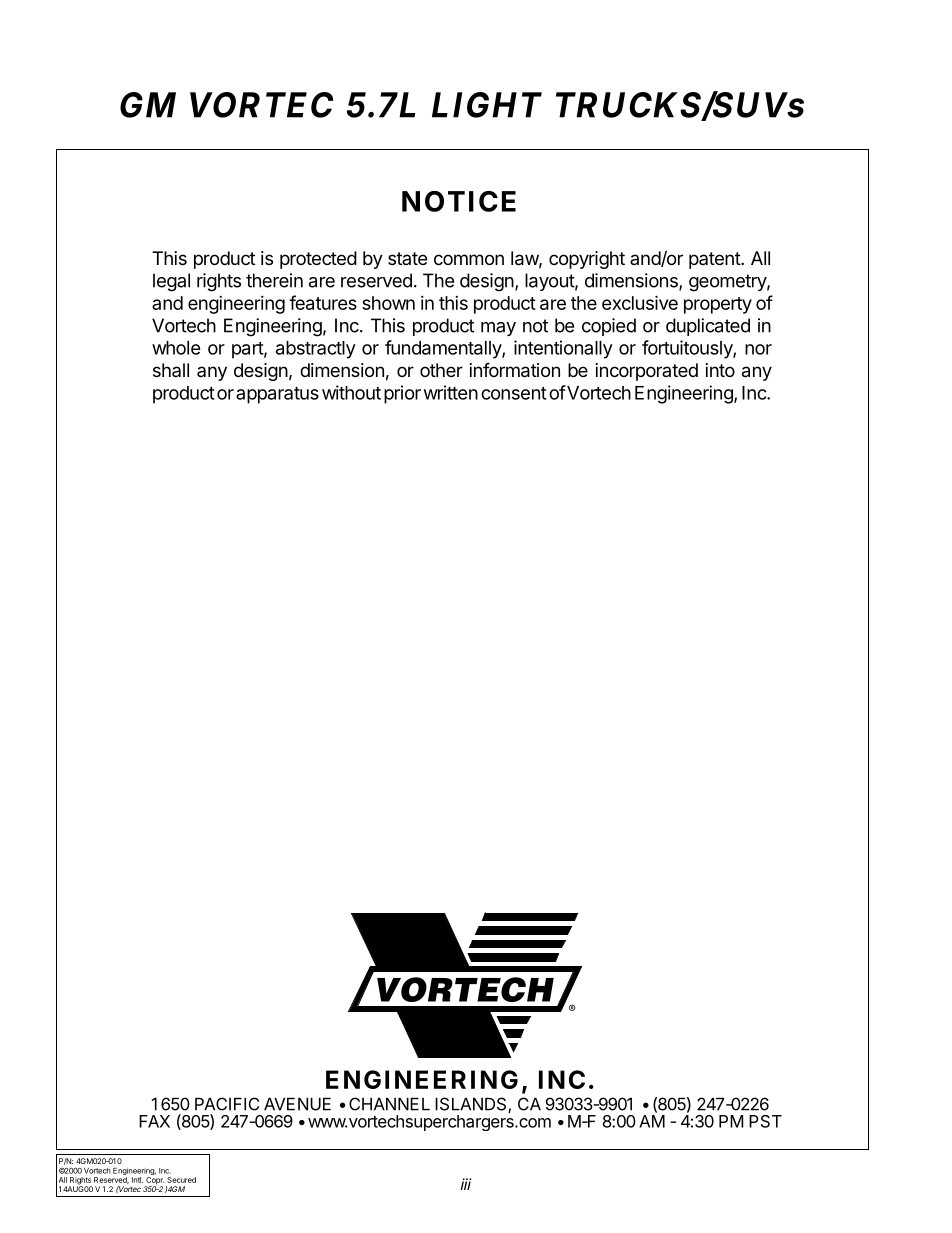 The height and width of the image is (1233, 952). I want to click on legal, so click(171, 282).
